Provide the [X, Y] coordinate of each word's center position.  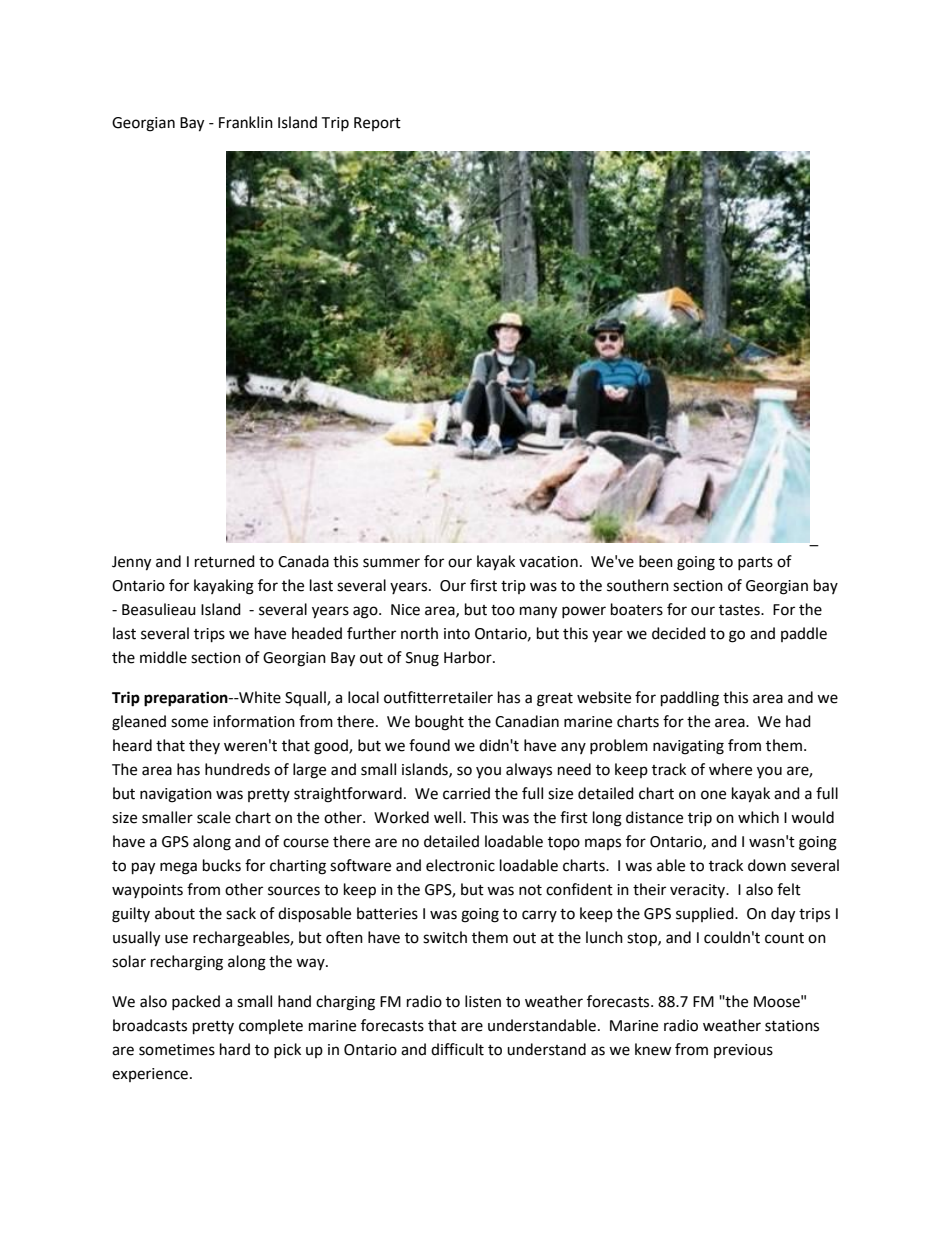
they [204, 746]
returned [225, 561]
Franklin [246, 122]
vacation [548, 562]
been [656, 561]
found [429, 745]
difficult [457, 1049]
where [730, 769]
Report [377, 124]
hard [235, 1049]
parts [755, 563]
